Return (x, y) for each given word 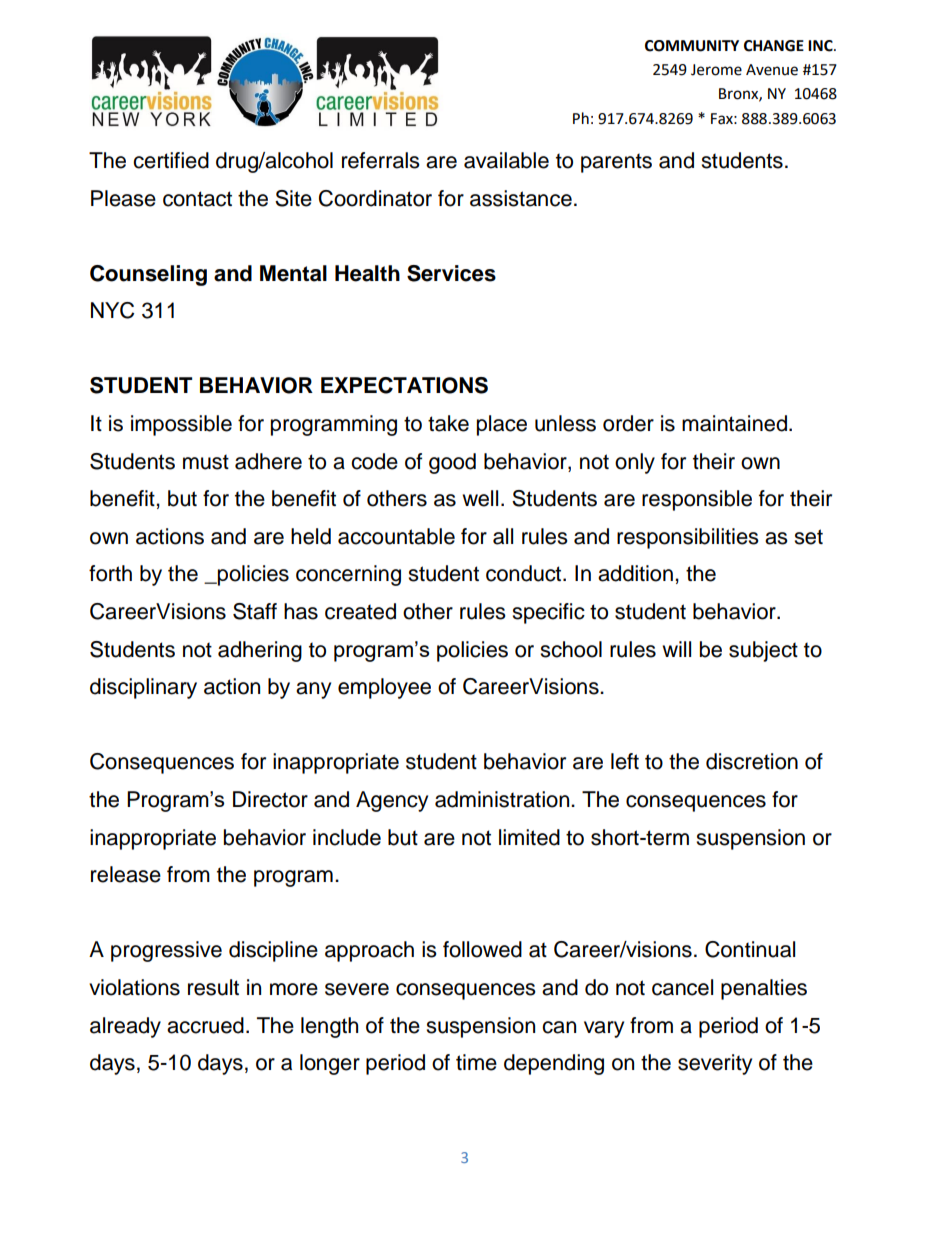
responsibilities (688, 538)
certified (171, 160)
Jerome (716, 70)
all (503, 536)
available (506, 160)
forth (110, 573)
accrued (205, 1025)
